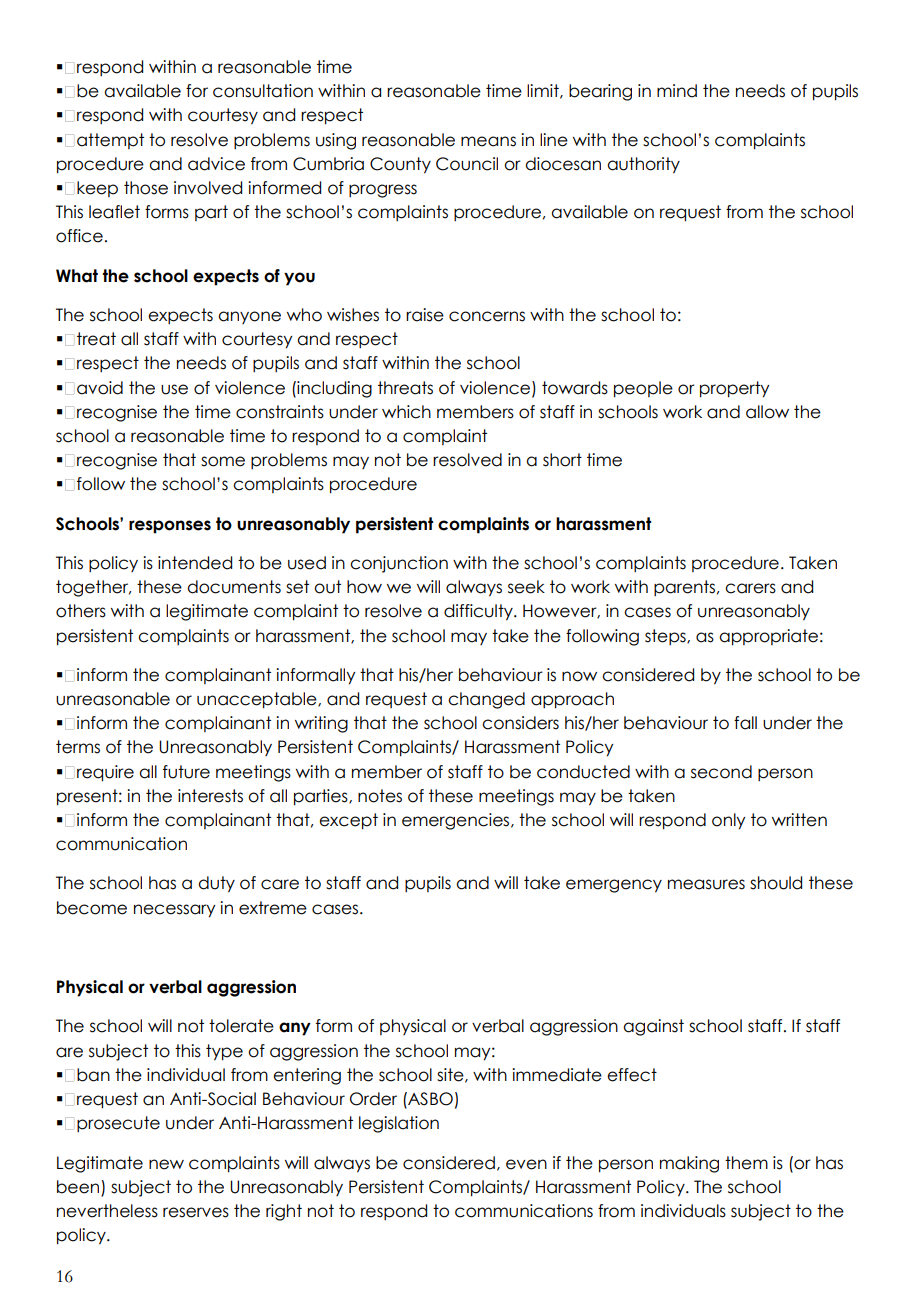 The height and width of the screenshot is (1308, 924). What do you see at coordinates (166, 1164) in the screenshot?
I see `new` at bounding box center [166, 1164].
